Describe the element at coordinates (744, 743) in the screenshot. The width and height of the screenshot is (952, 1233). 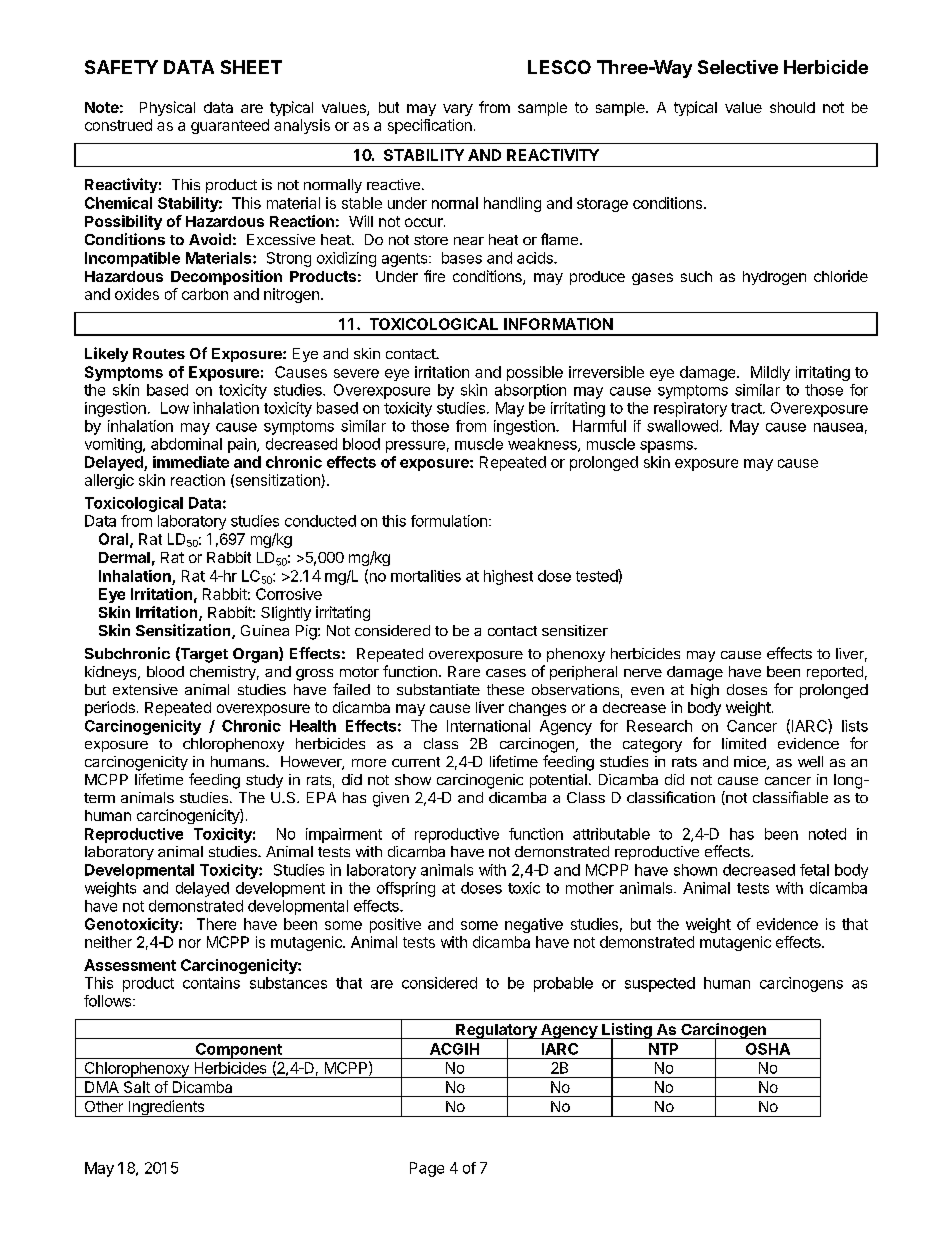
I see `limited` at that location.
